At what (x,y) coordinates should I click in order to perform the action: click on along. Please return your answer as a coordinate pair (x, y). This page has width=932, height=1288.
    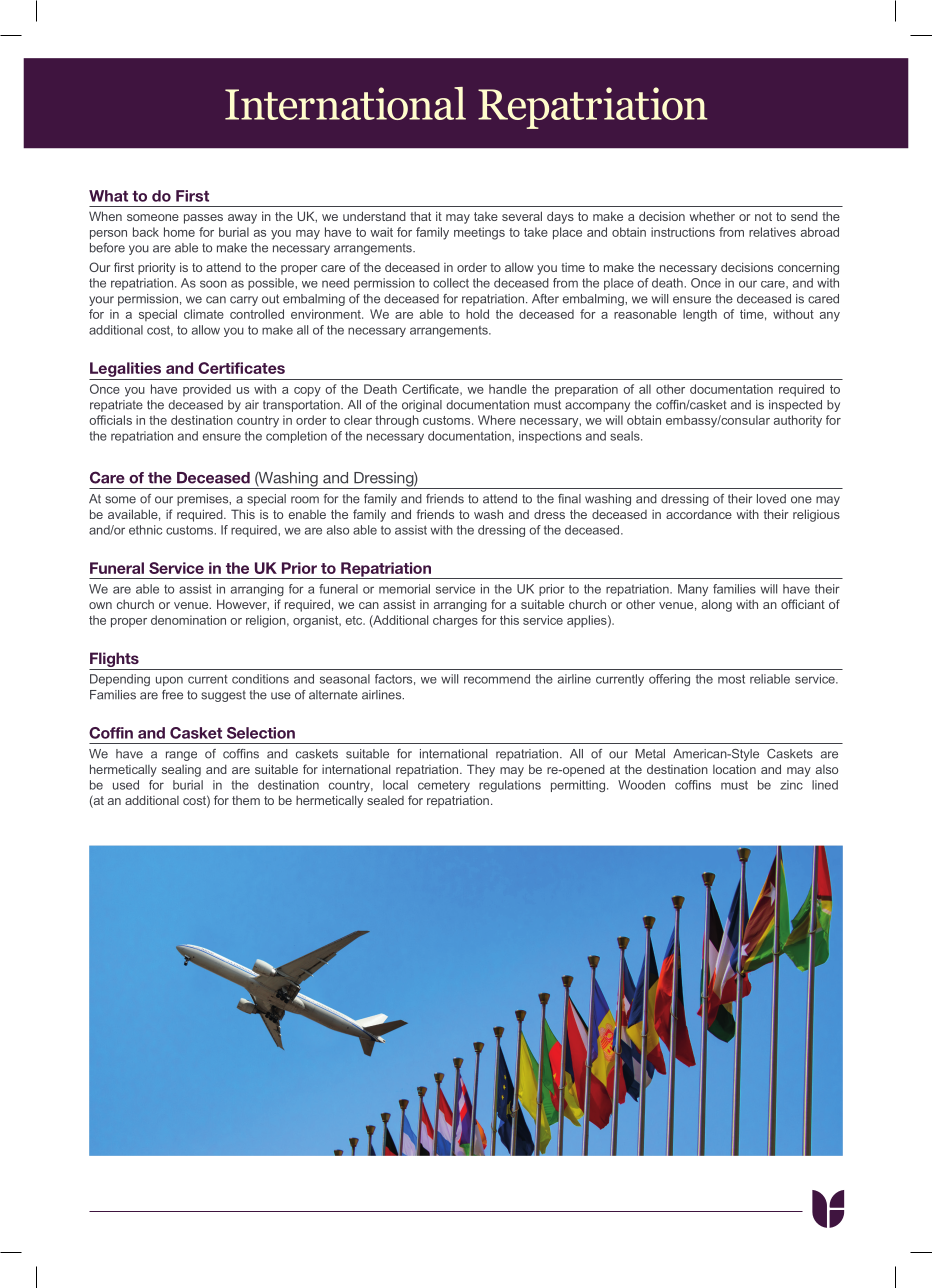
    Looking at the image, I should click on (717, 605).
